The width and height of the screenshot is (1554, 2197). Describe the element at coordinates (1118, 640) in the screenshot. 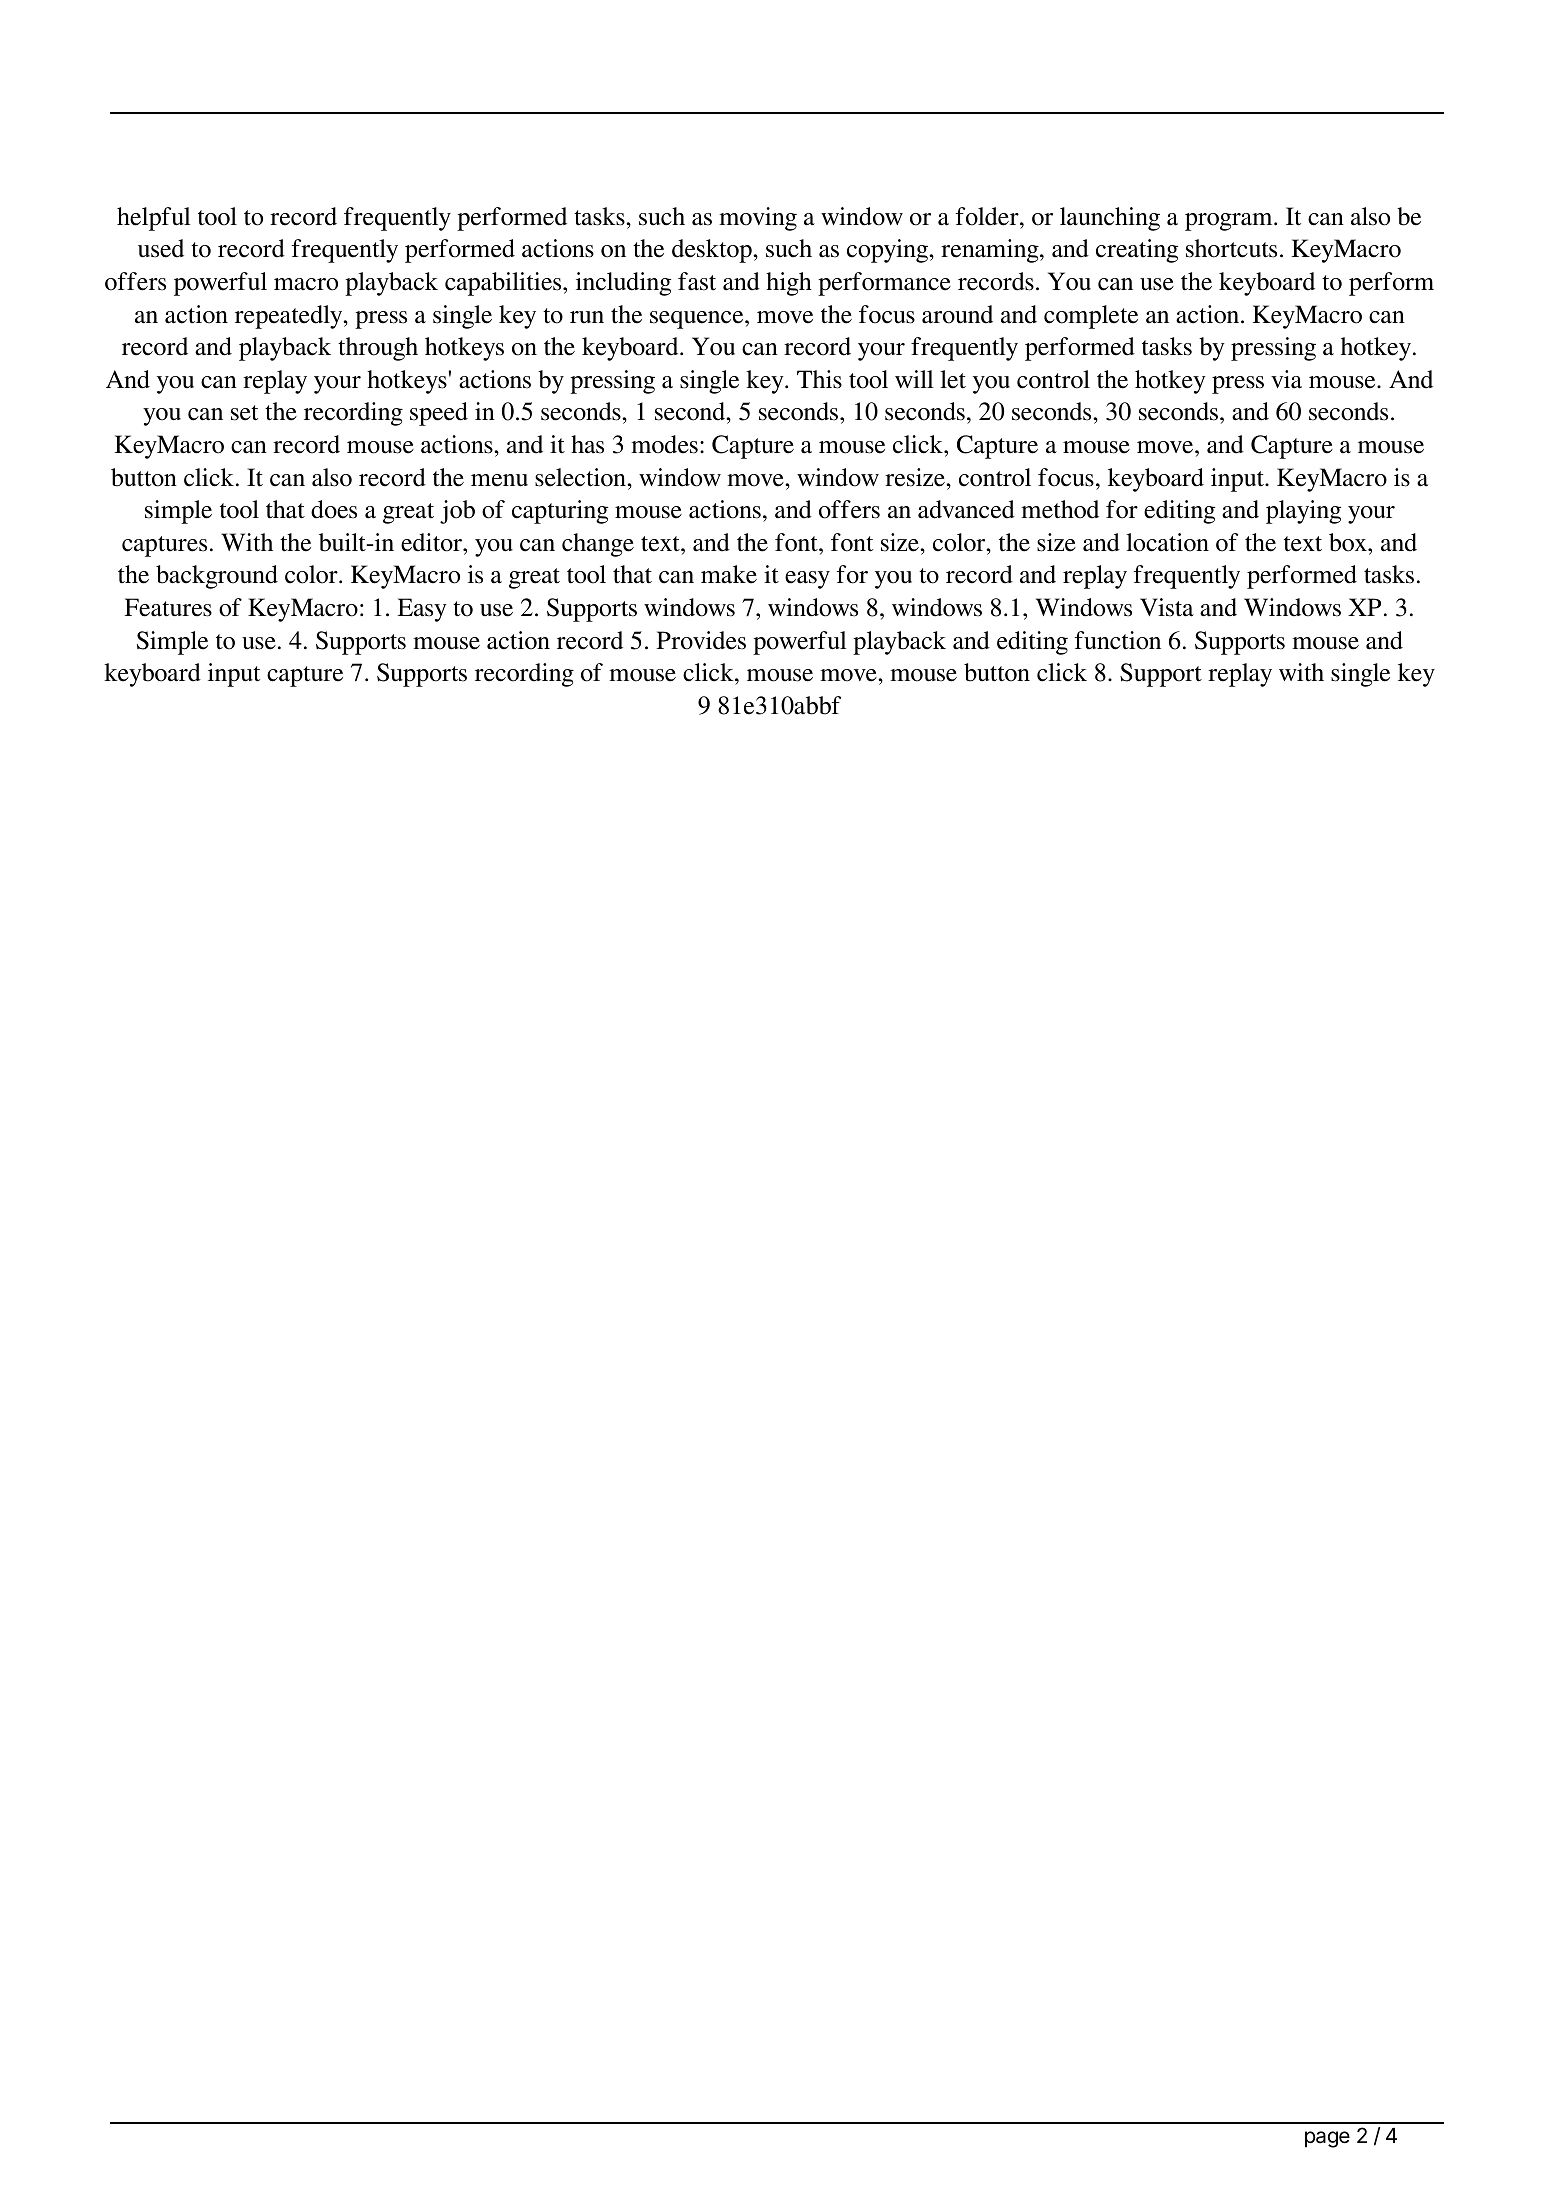

I see `function` at that location.
